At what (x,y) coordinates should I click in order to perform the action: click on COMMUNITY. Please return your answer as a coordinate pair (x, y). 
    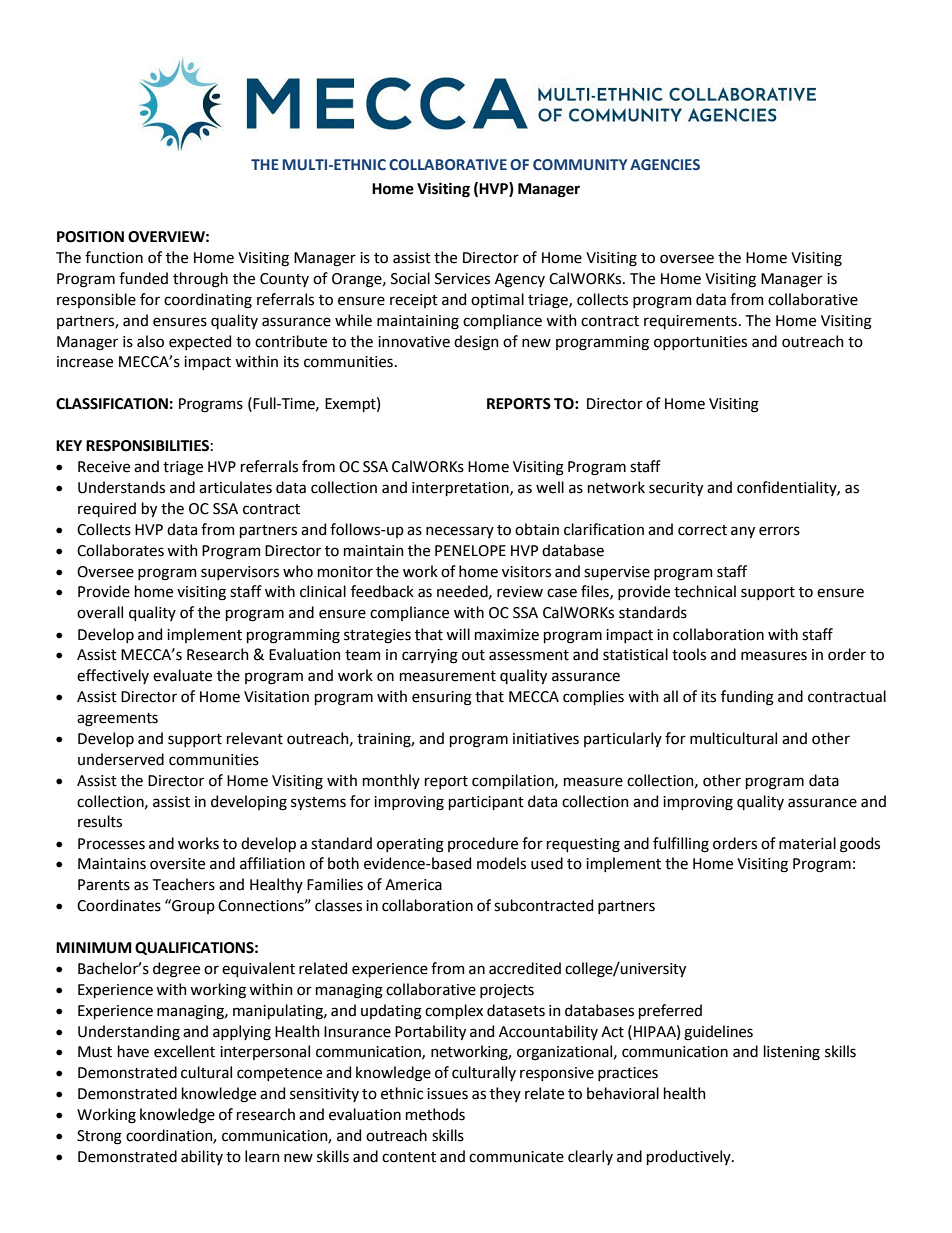
    Looking at the image, I should click on (580, 165).
